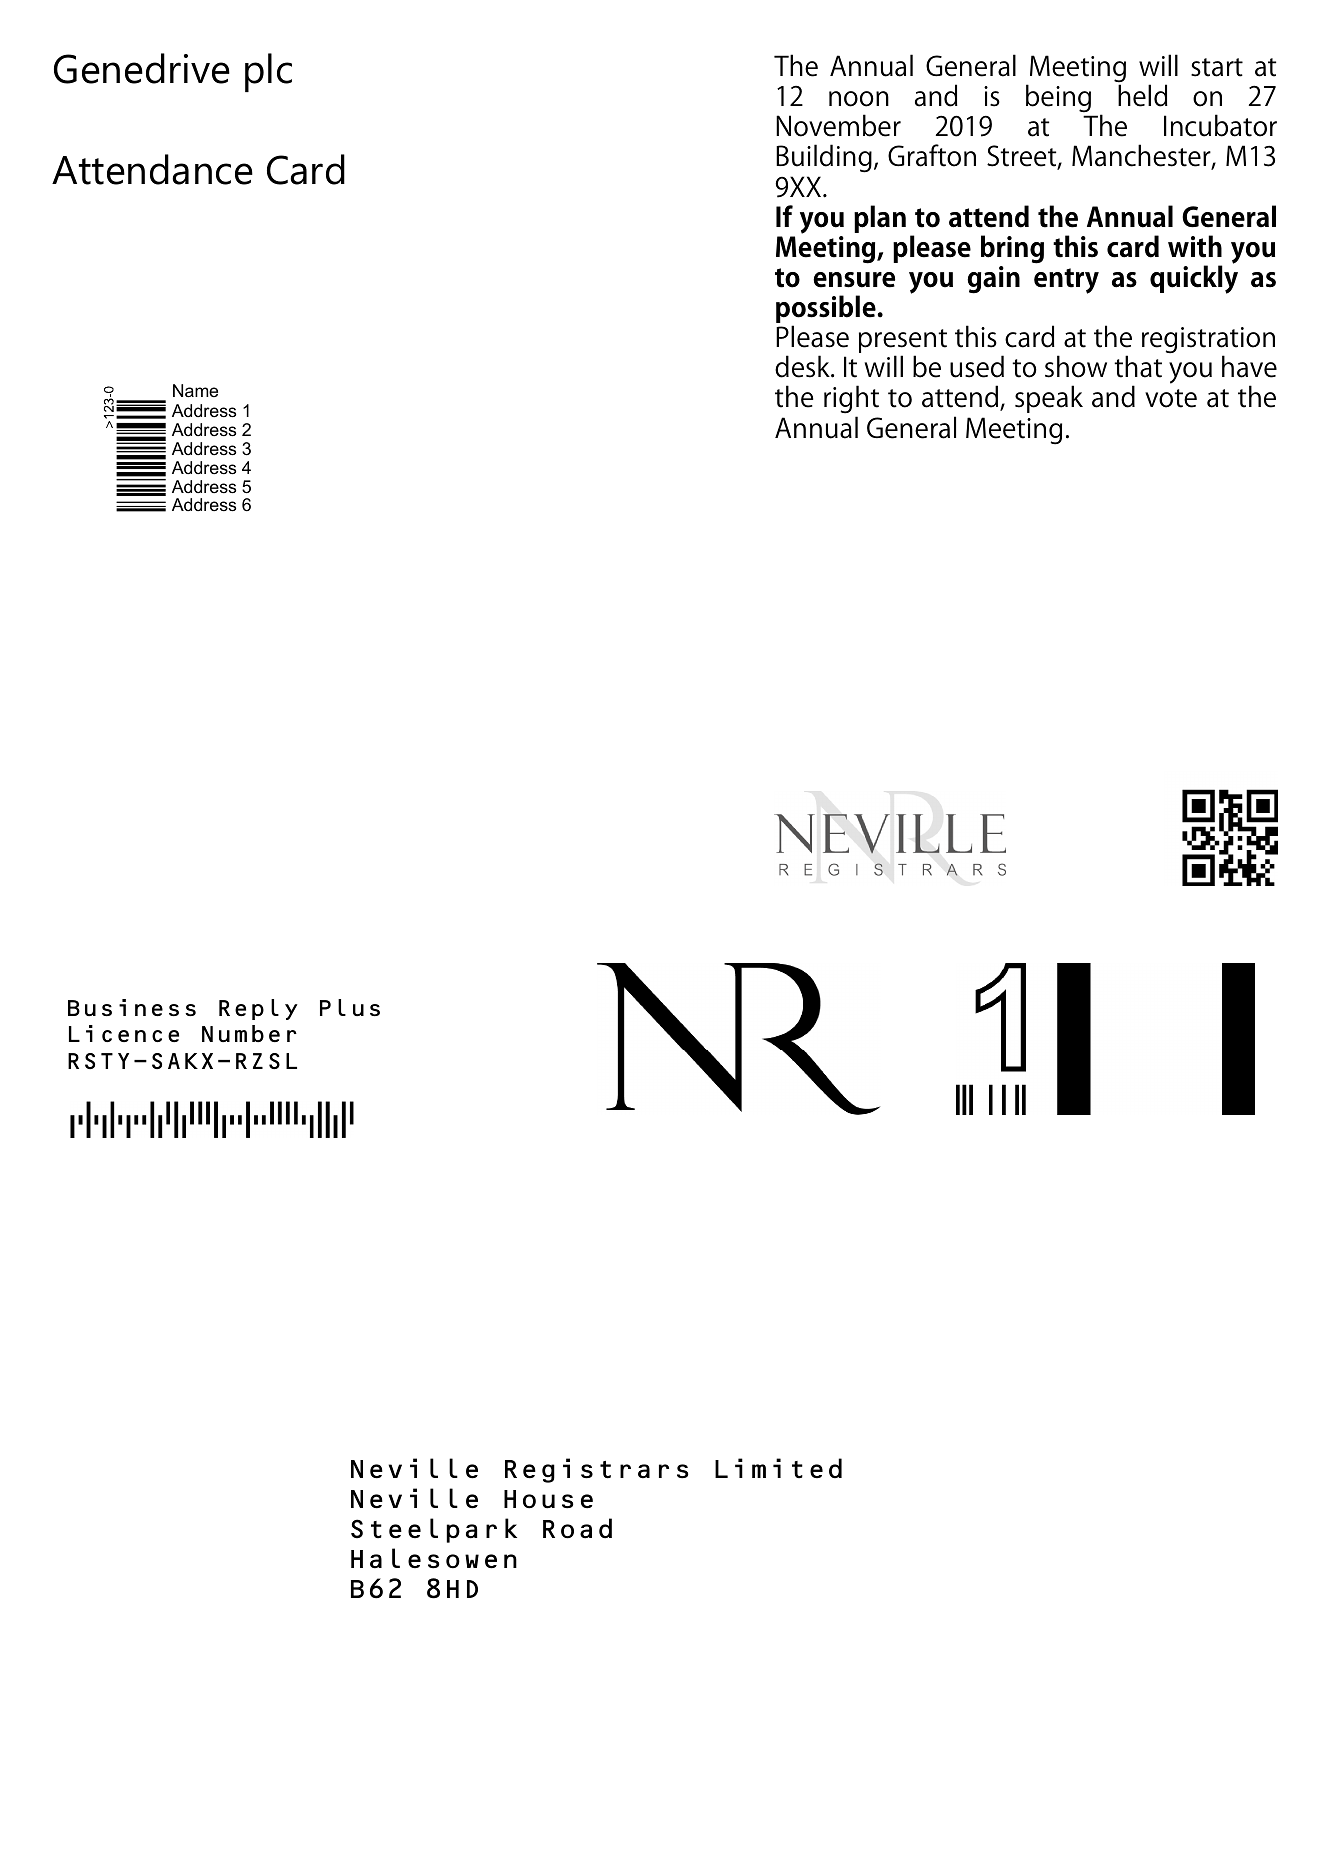 This document has height=1865, width=1318. What do you see at coordinates (1143, 95) in the document?
I see `held` at bounding box center [1143, 95].
